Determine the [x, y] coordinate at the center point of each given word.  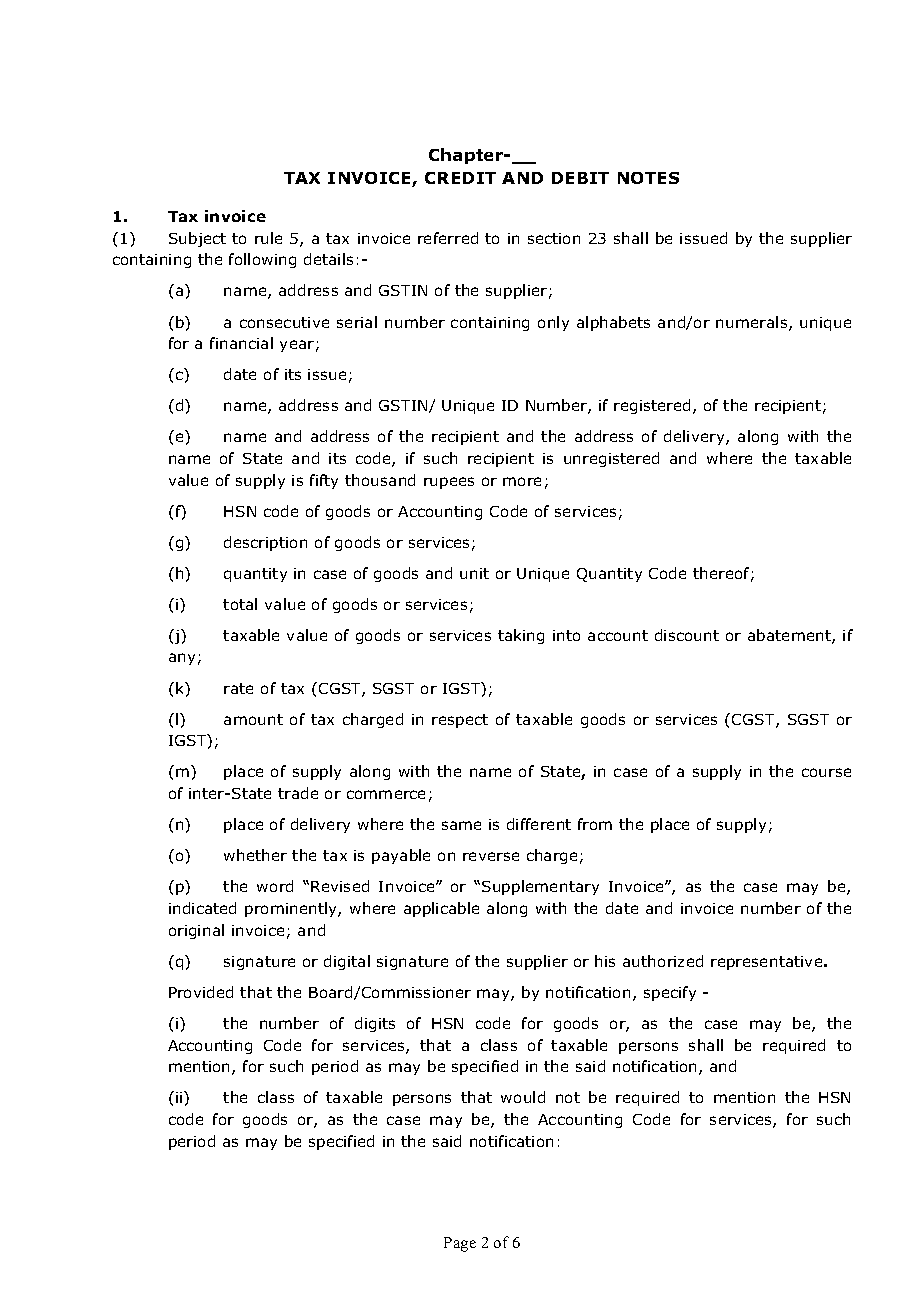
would [523, 1097]
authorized [663, 961]
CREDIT [460, 178]
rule [268, 238]
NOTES [648, 178]
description [265, 543]
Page [460, 1244]
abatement [790, 636]
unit [474, 573]
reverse [491, 856]
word [275, 886]
